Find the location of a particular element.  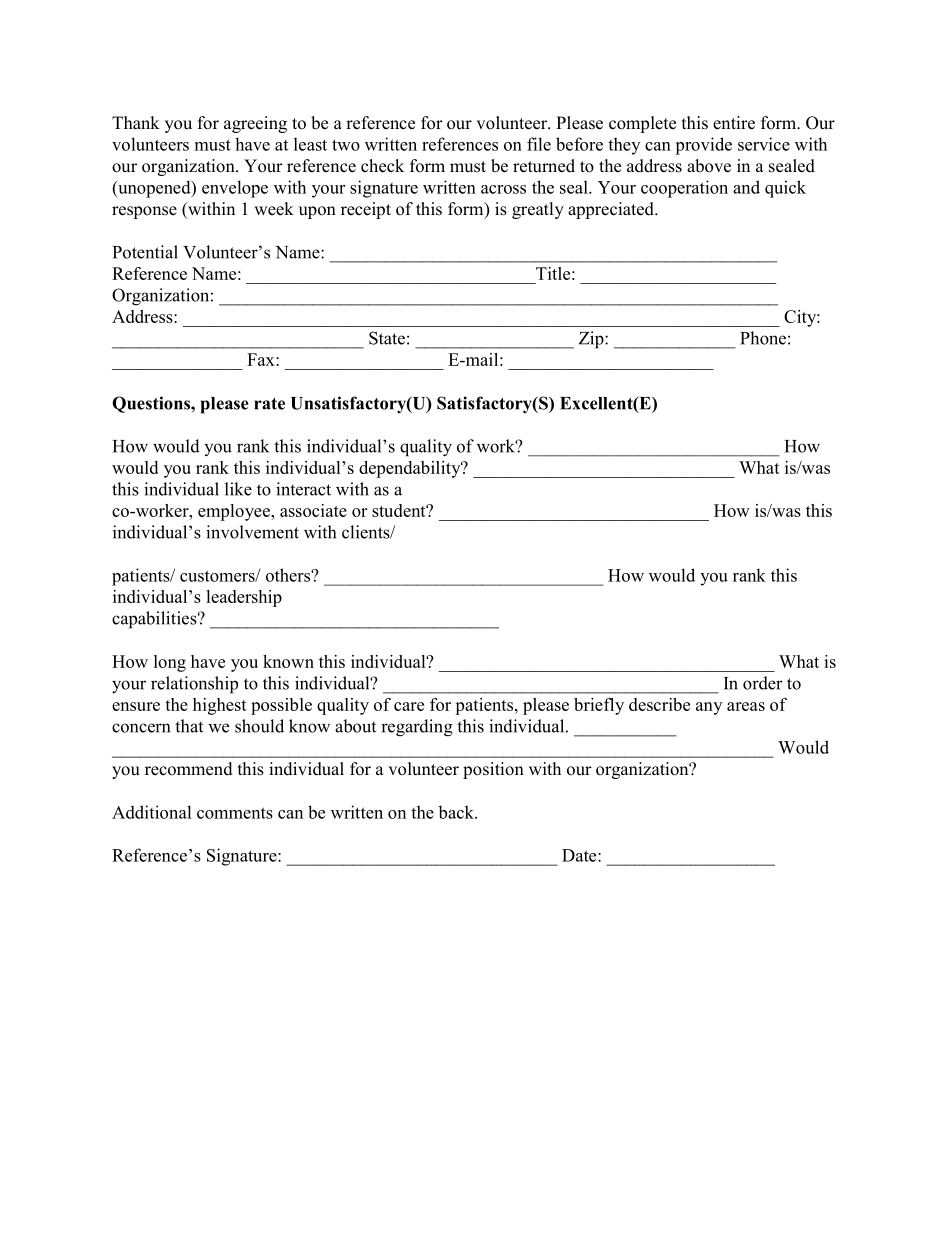

provide is located at coordinates (703, 146).
